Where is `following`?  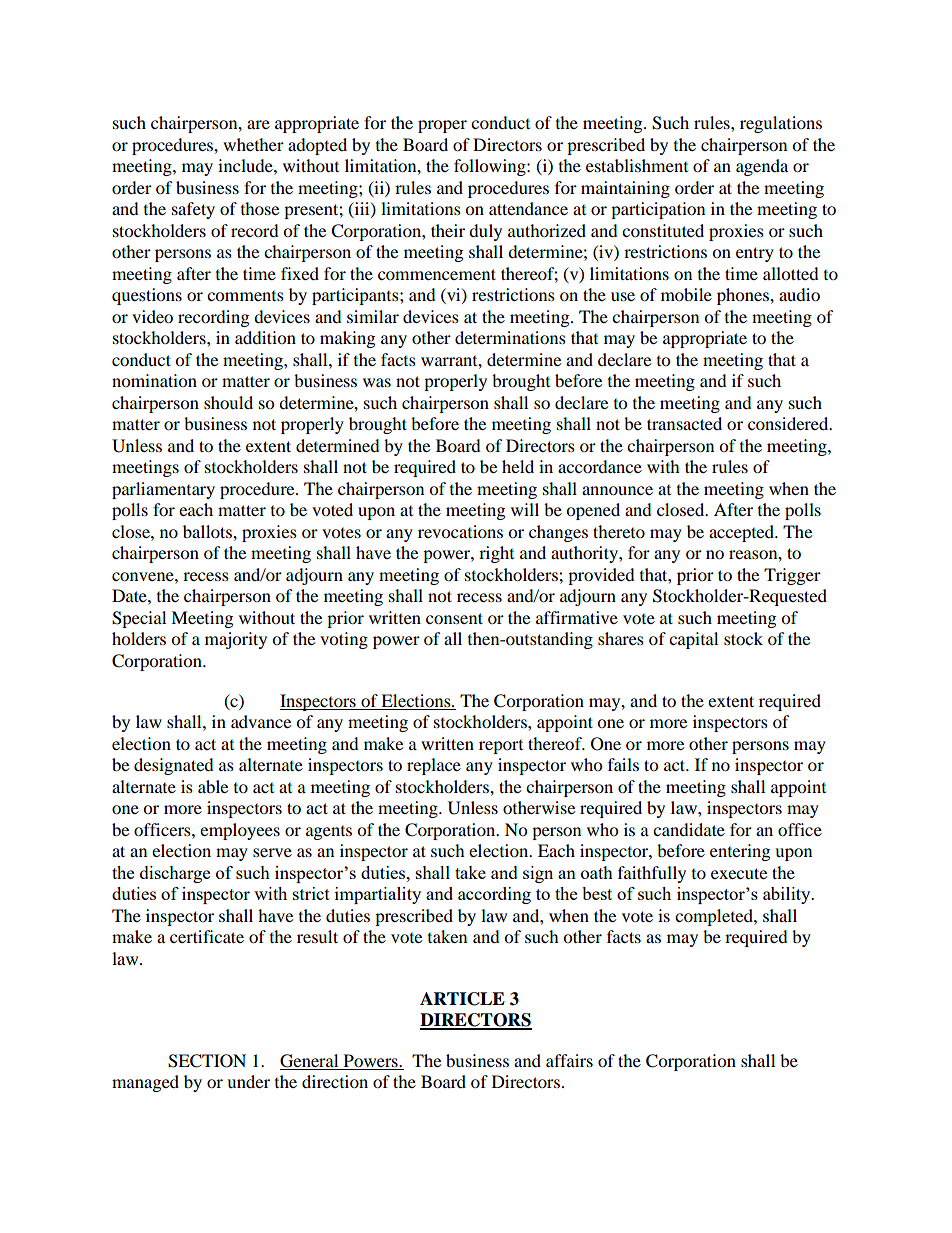
following is located at coordinates (491, 167).
